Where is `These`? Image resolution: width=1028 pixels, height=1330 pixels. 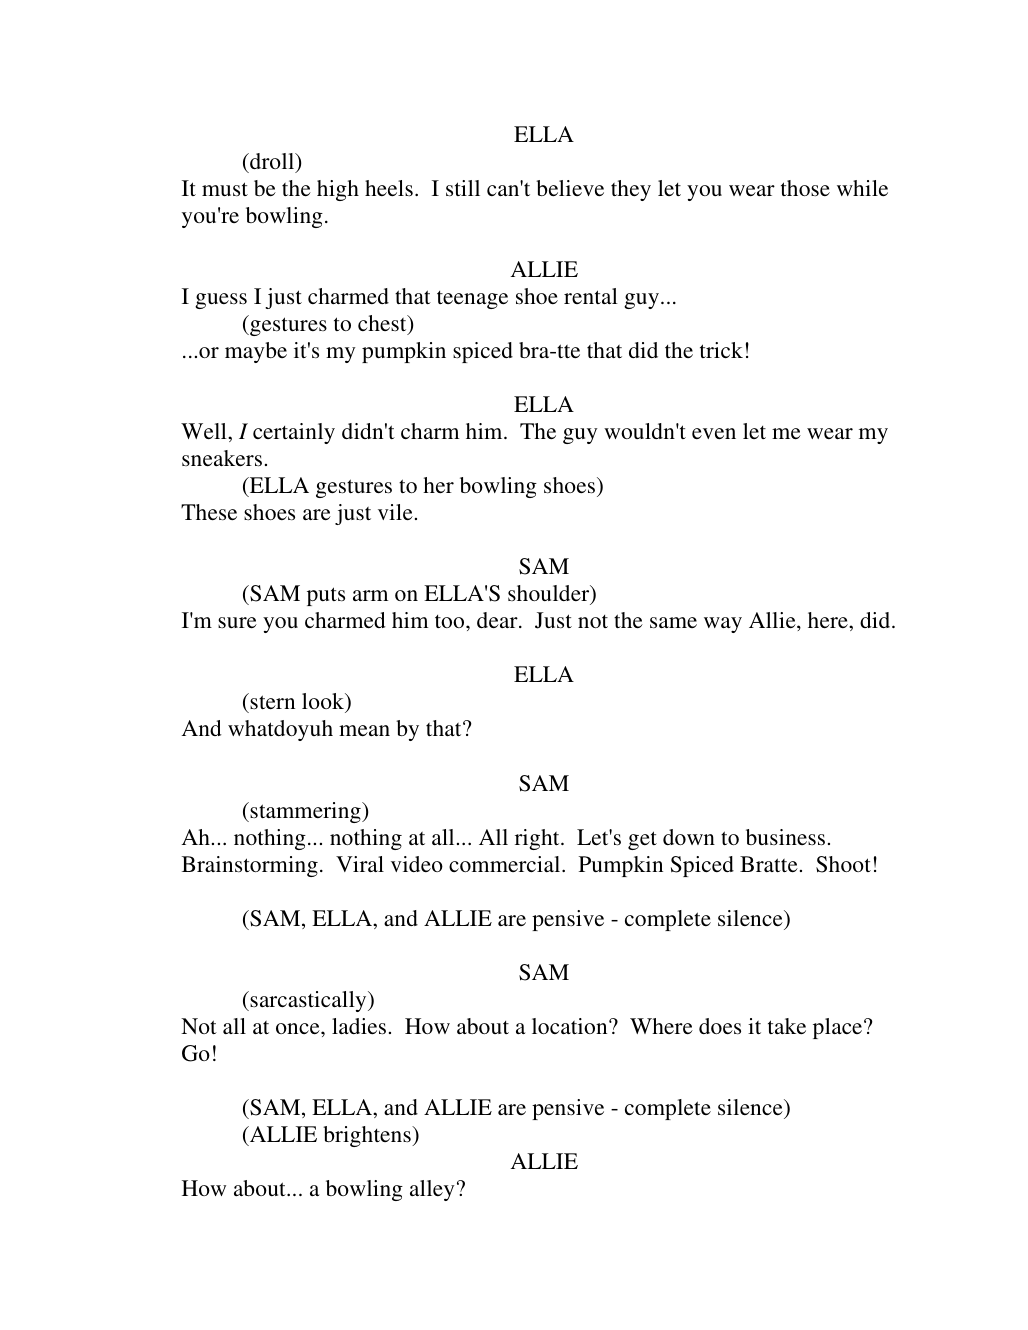 These is located at coordinates (209, 512).
